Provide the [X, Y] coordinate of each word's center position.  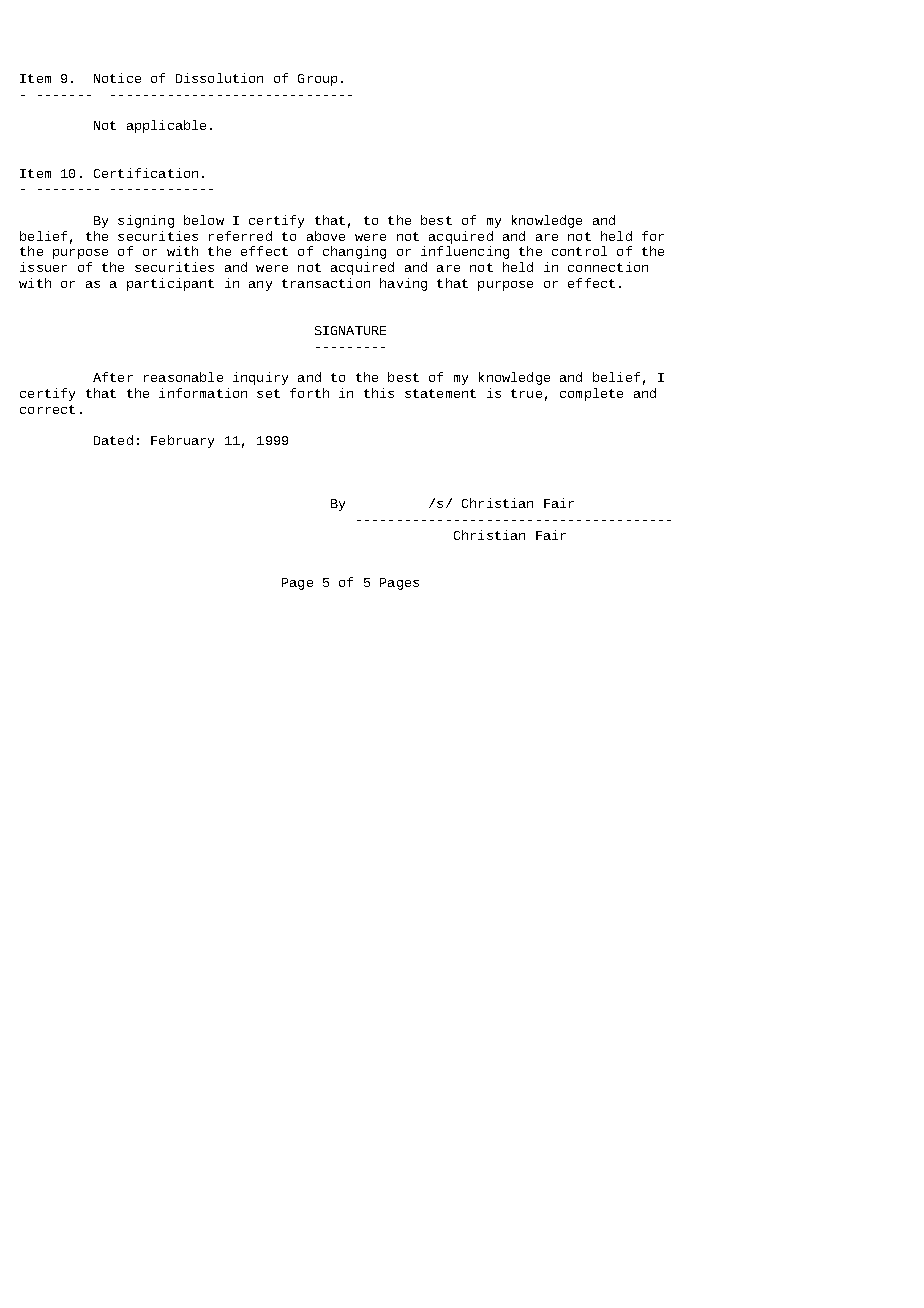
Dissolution [219, 78]
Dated [113, 440]
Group [317, 80]
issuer [43, 267]
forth [309, 393]
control [579, 251]
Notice [117, 78]
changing [354, 252]
